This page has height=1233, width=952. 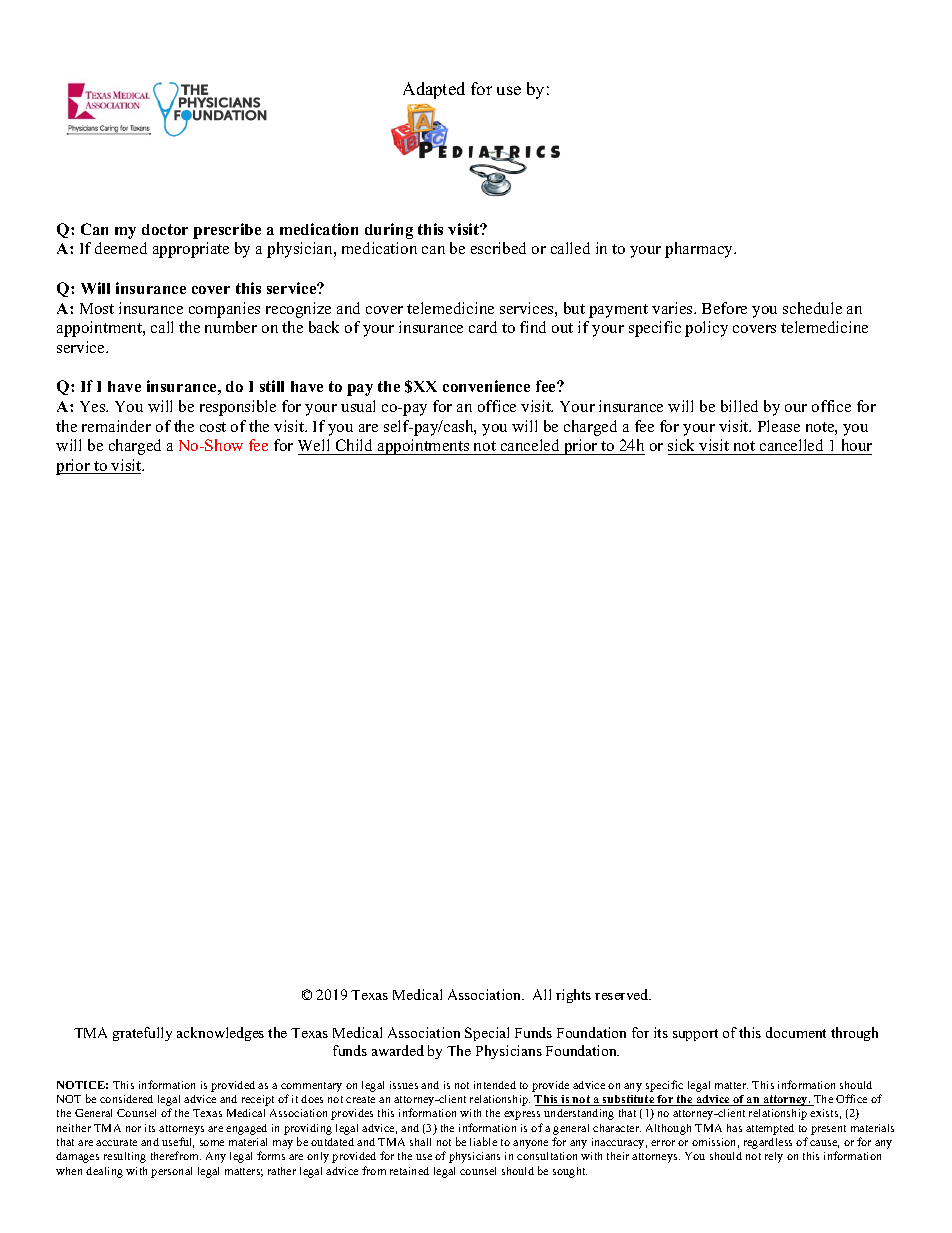 What do you see at coordinates (530, 445) in the page?
I see `canceled` at bounding box center [530, 445].
